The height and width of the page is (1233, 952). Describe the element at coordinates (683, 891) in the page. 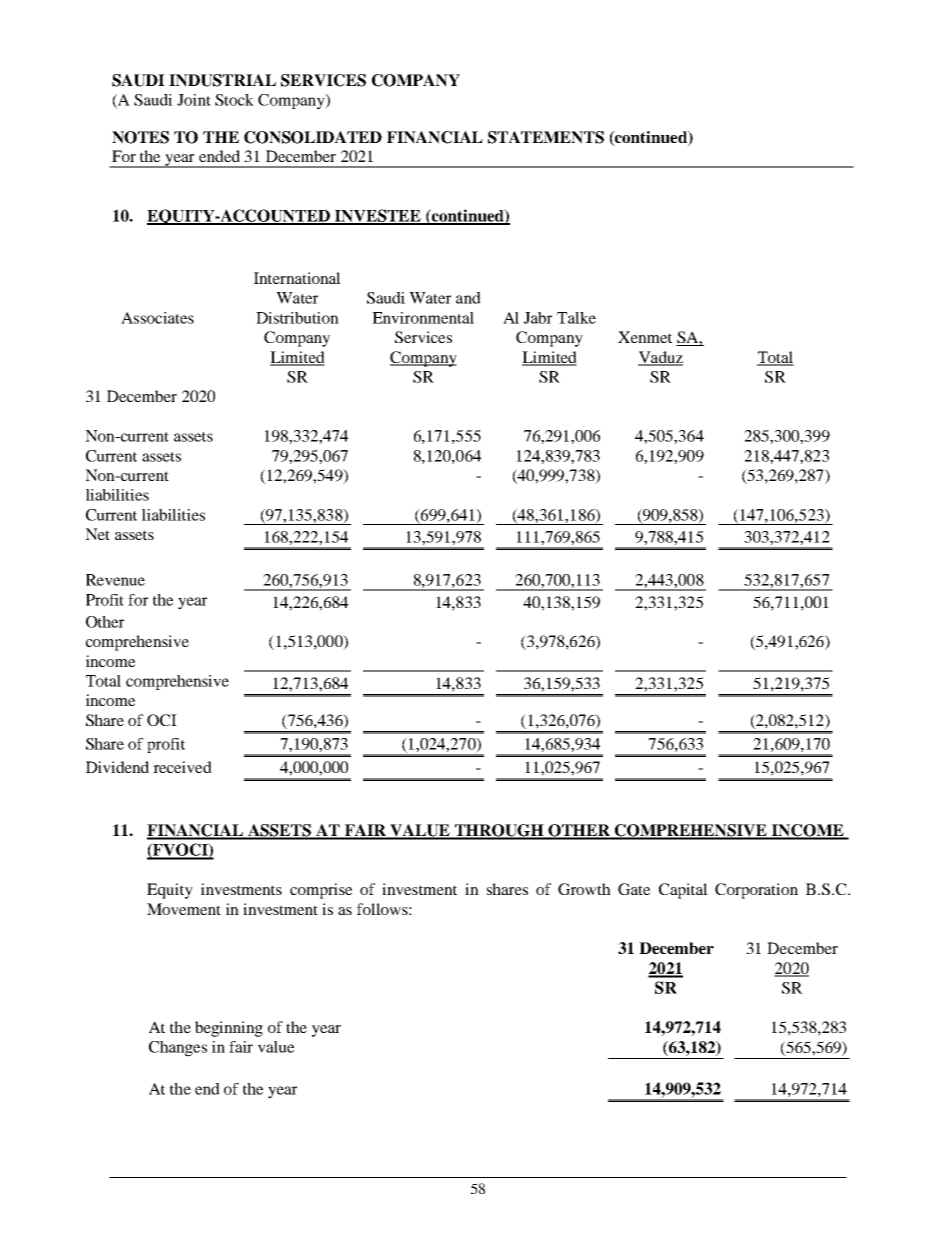

I see `Capital` at that location.
